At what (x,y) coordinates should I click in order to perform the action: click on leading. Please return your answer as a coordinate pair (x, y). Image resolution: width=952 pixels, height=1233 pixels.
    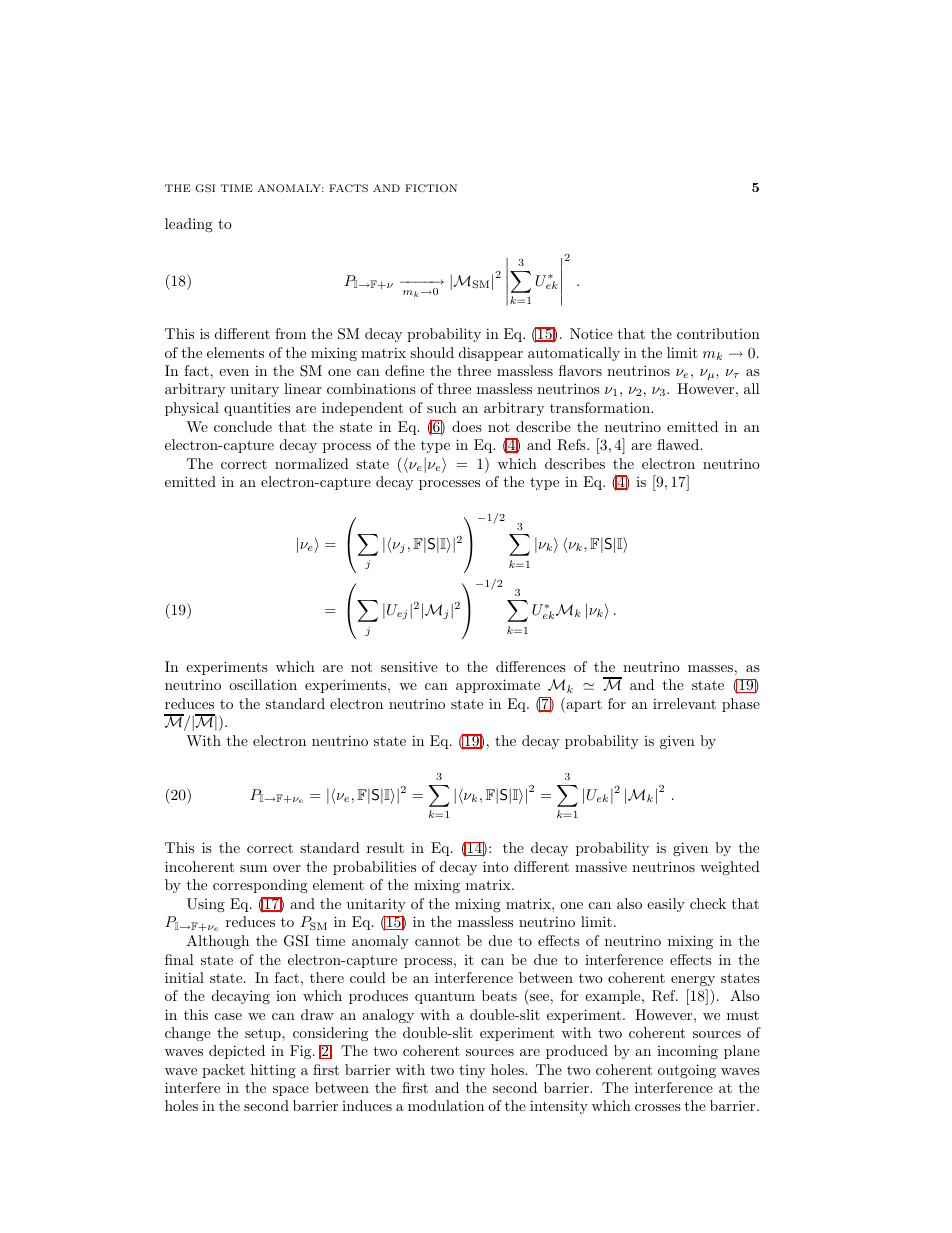
    Looking at the image, I should click on (189, 225).
